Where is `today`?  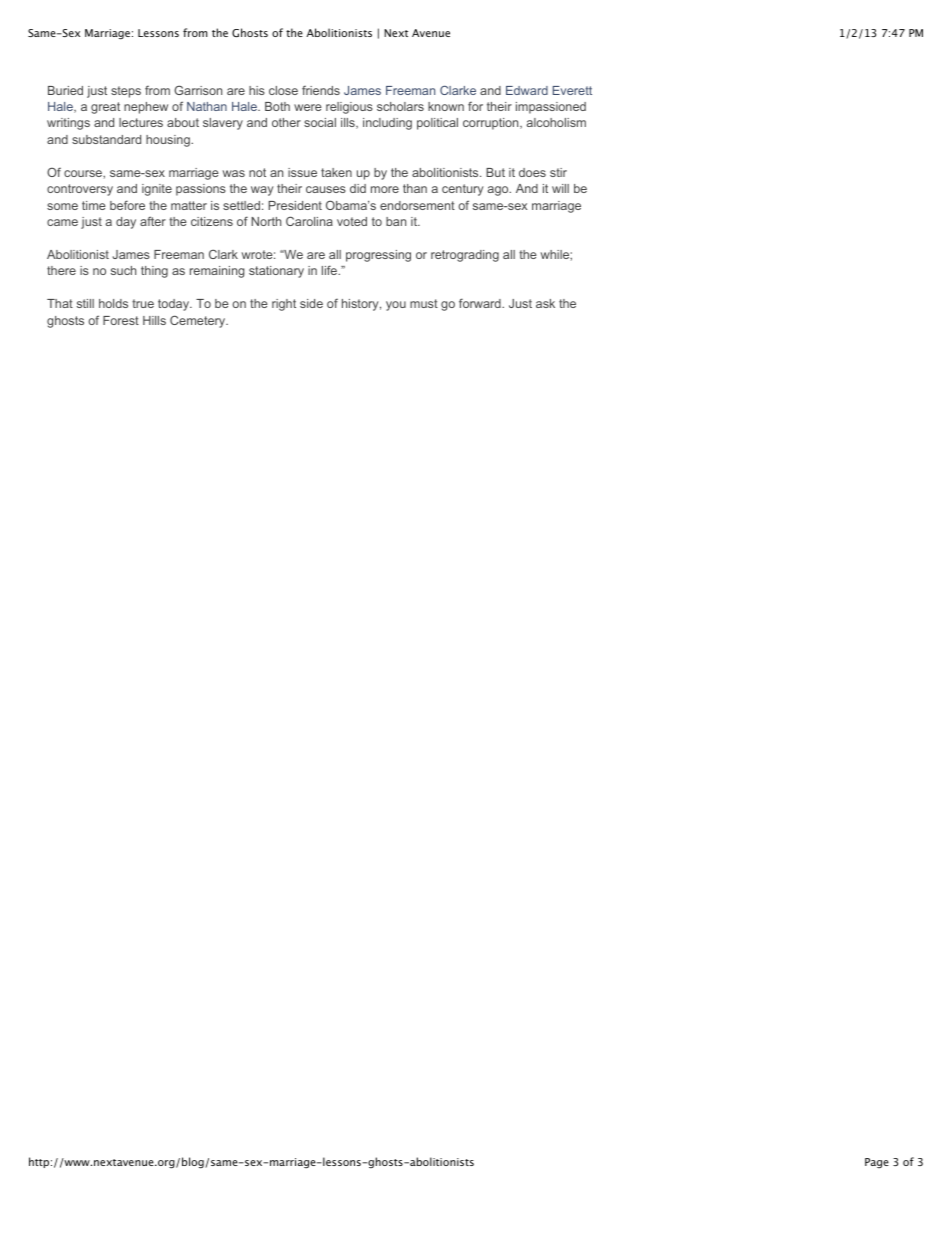 today is located at coordinates (175, 305).
